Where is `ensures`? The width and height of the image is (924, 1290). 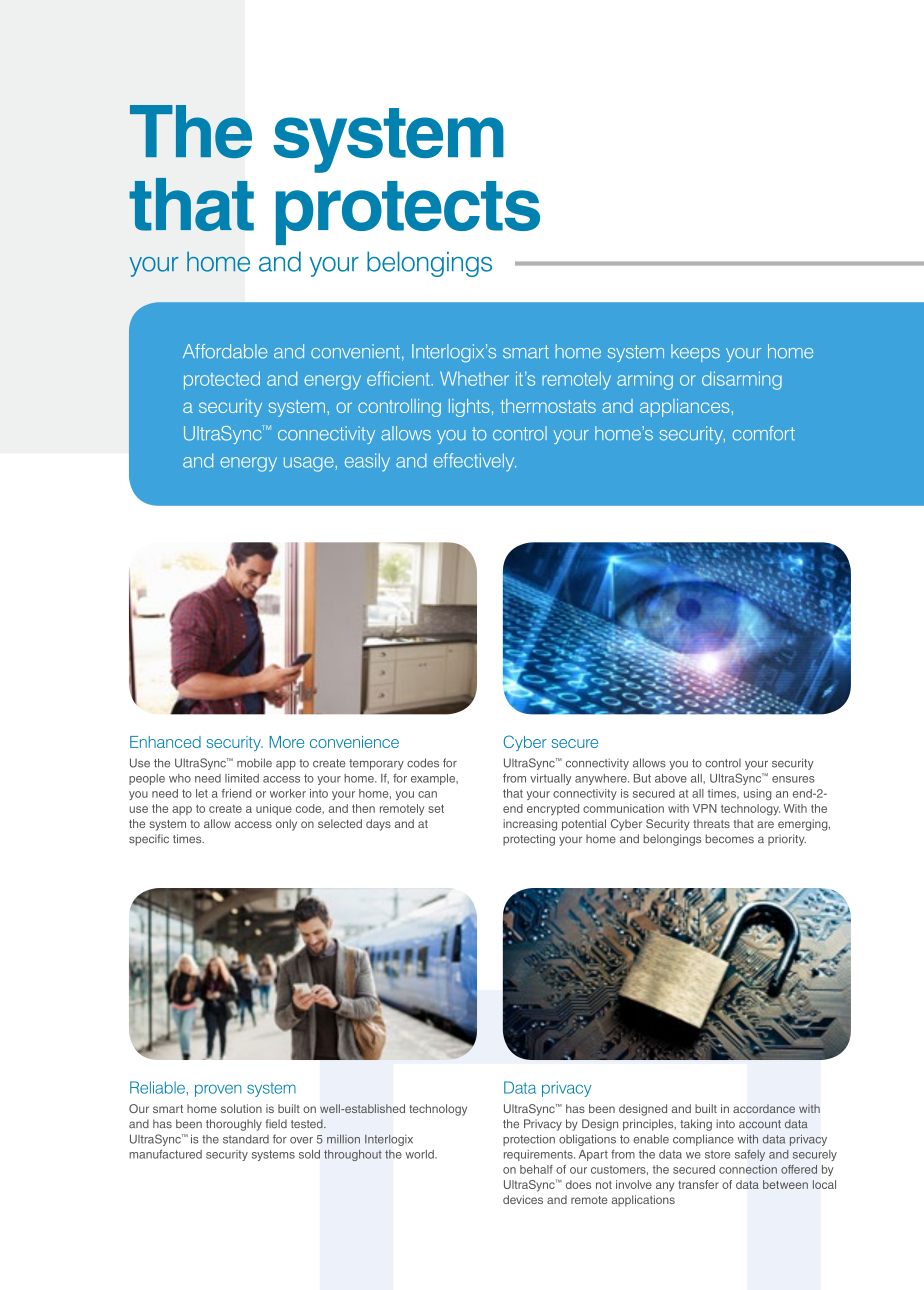
ensures is located at coordinates (793, 779).
